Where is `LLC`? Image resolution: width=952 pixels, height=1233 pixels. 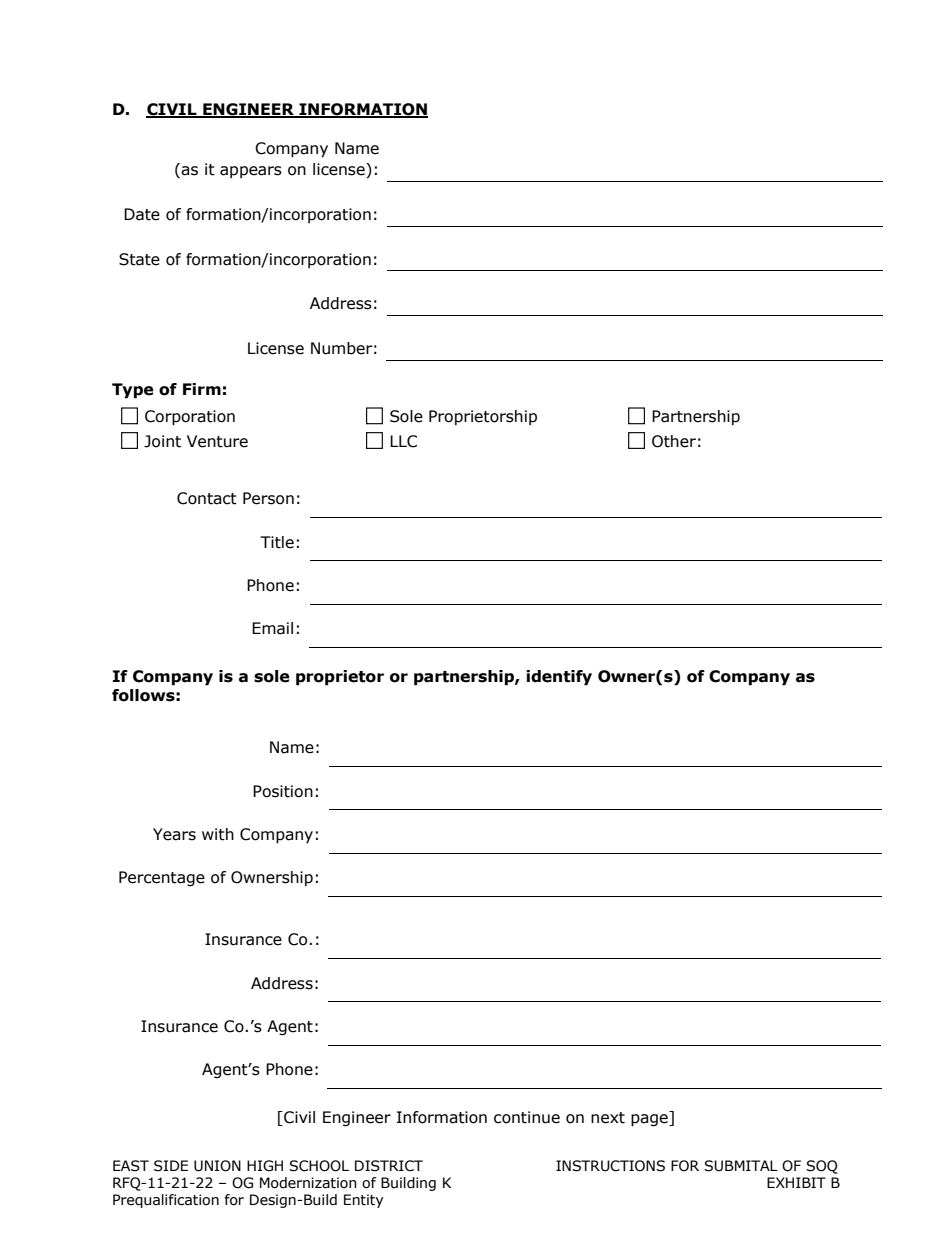
LLC is located at coordinates (403, 441).
